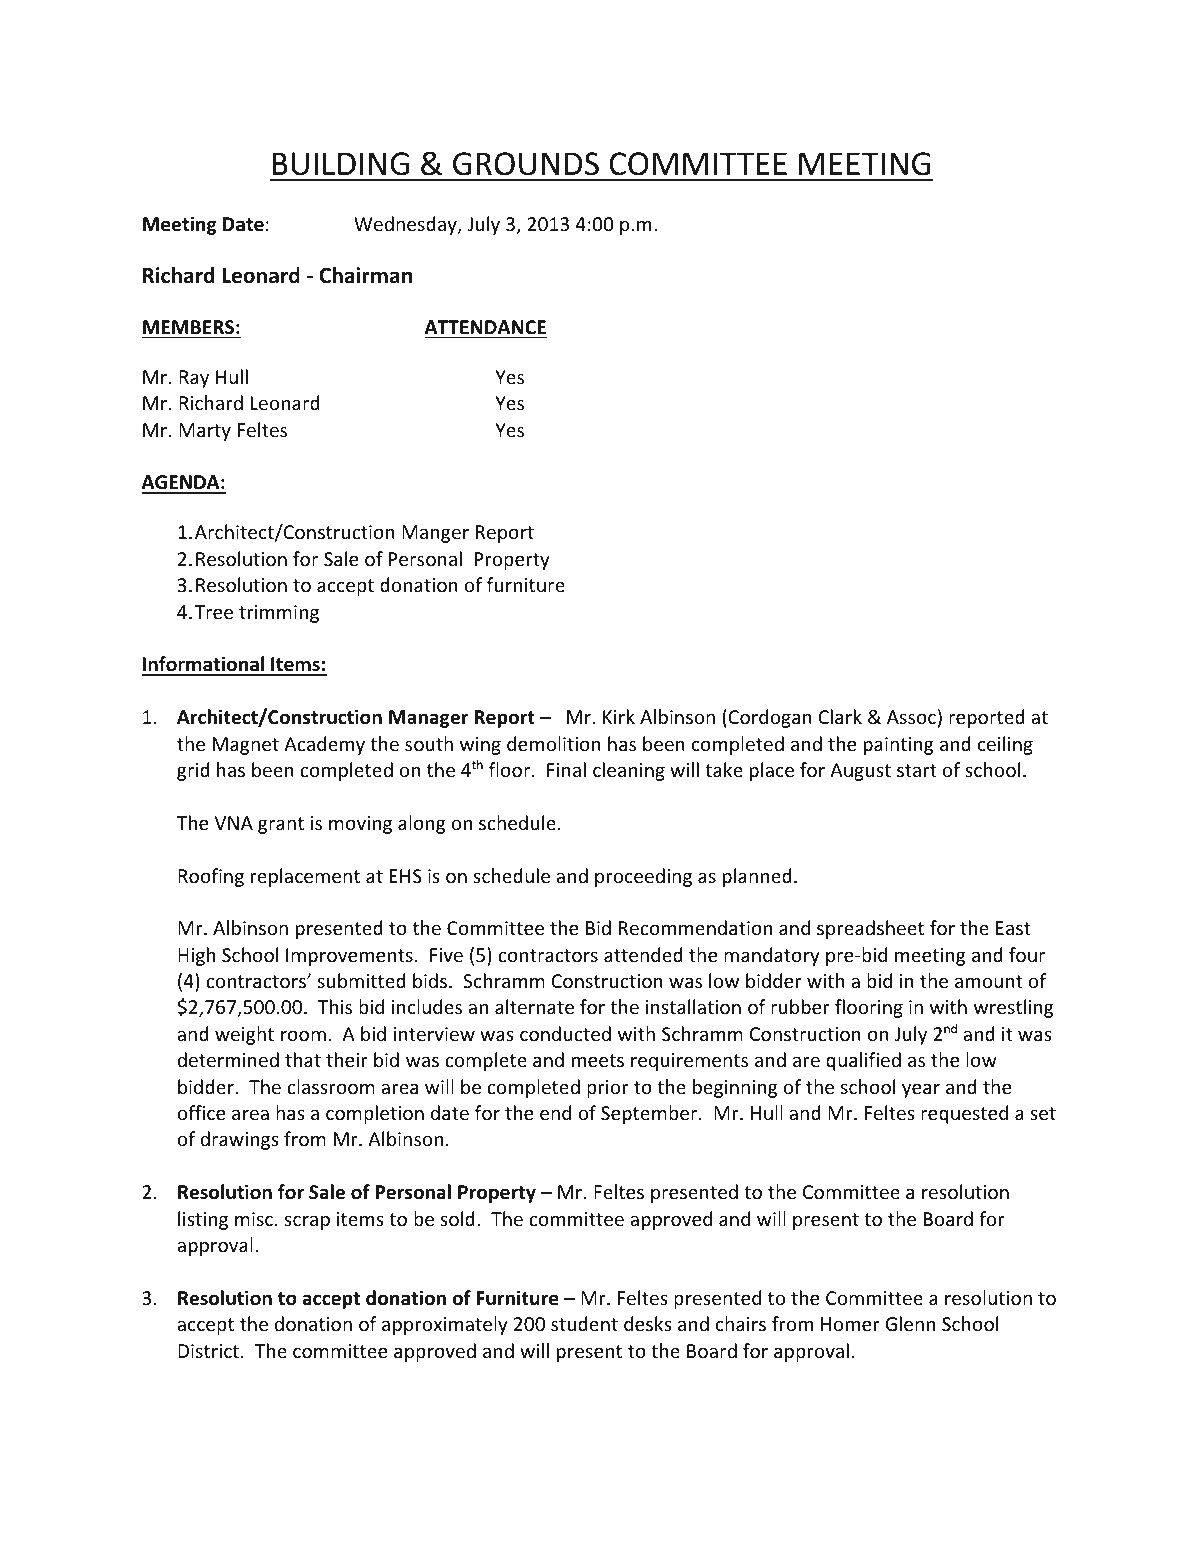  I want to click on amount, so click(989, 981).
